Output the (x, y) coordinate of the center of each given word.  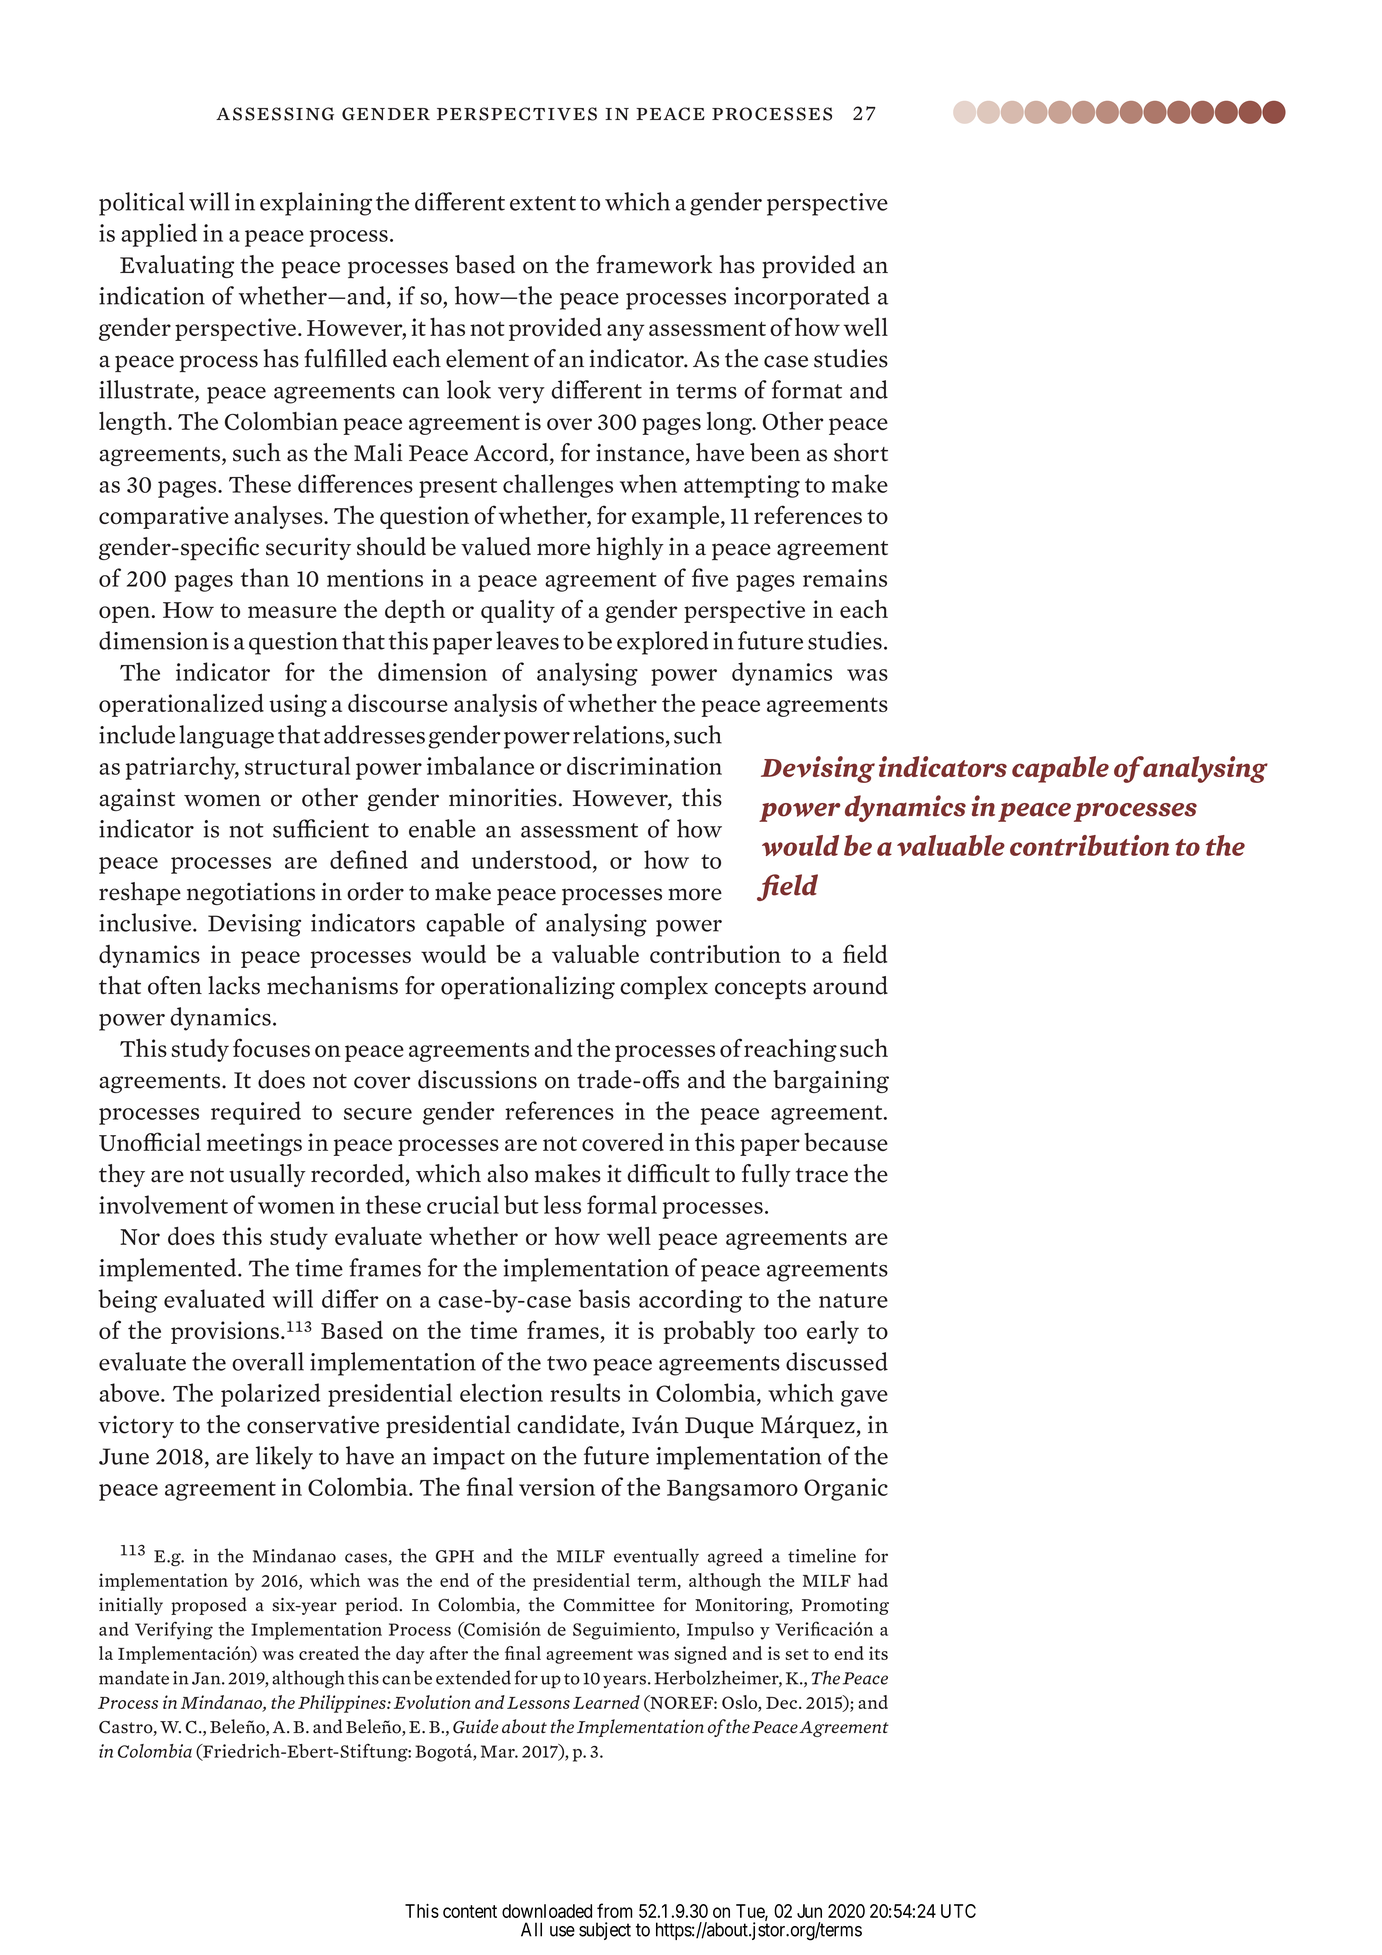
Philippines (343, 1704)
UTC (958, 1911)
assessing (275, 114)
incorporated (802, 298)
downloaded (547, 1911)
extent (543, 203)
